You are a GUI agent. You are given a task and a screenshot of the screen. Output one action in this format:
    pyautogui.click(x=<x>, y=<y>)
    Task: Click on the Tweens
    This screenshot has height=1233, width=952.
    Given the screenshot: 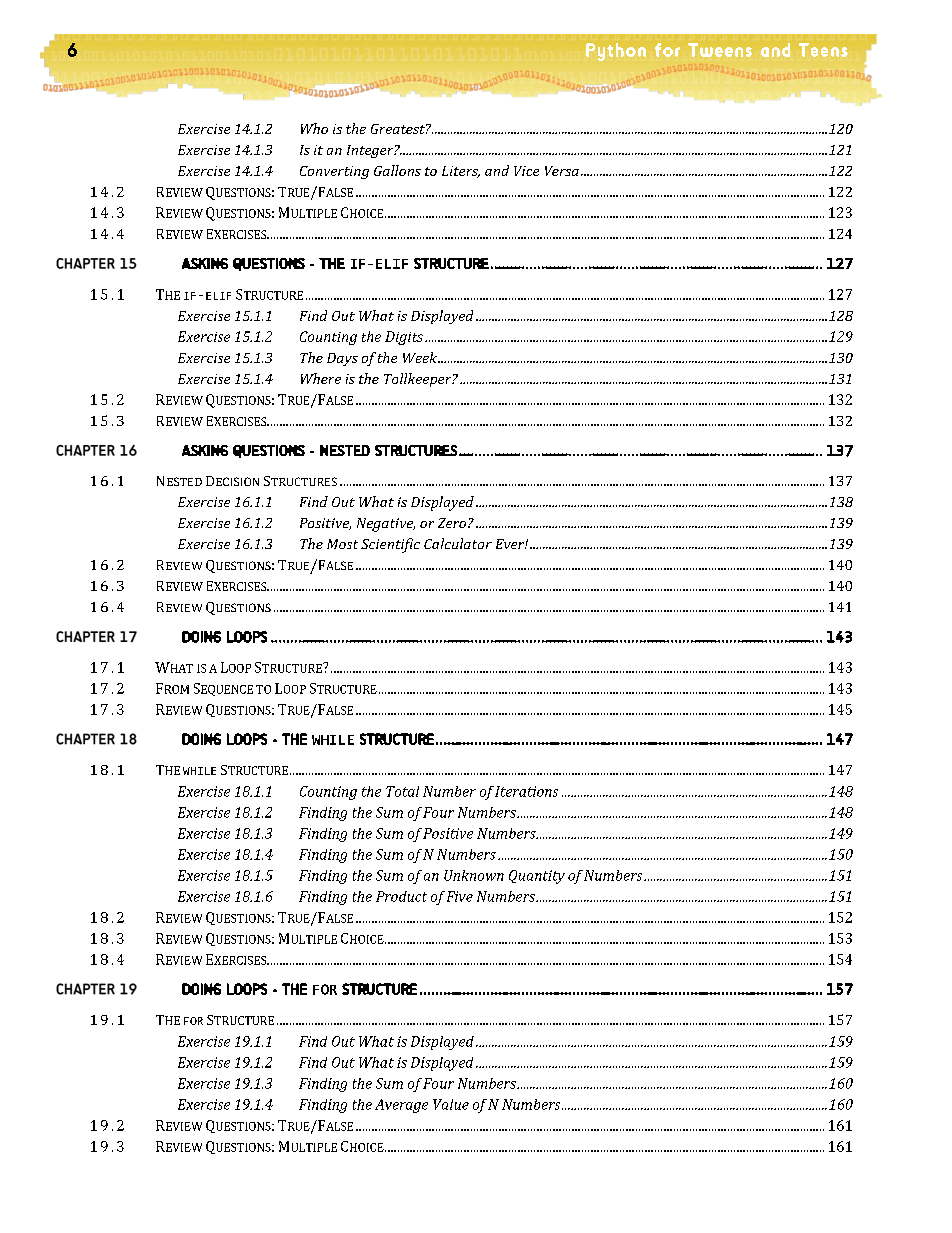 What is the action you would take?
    pyautogui.click(x=720, y=50)
